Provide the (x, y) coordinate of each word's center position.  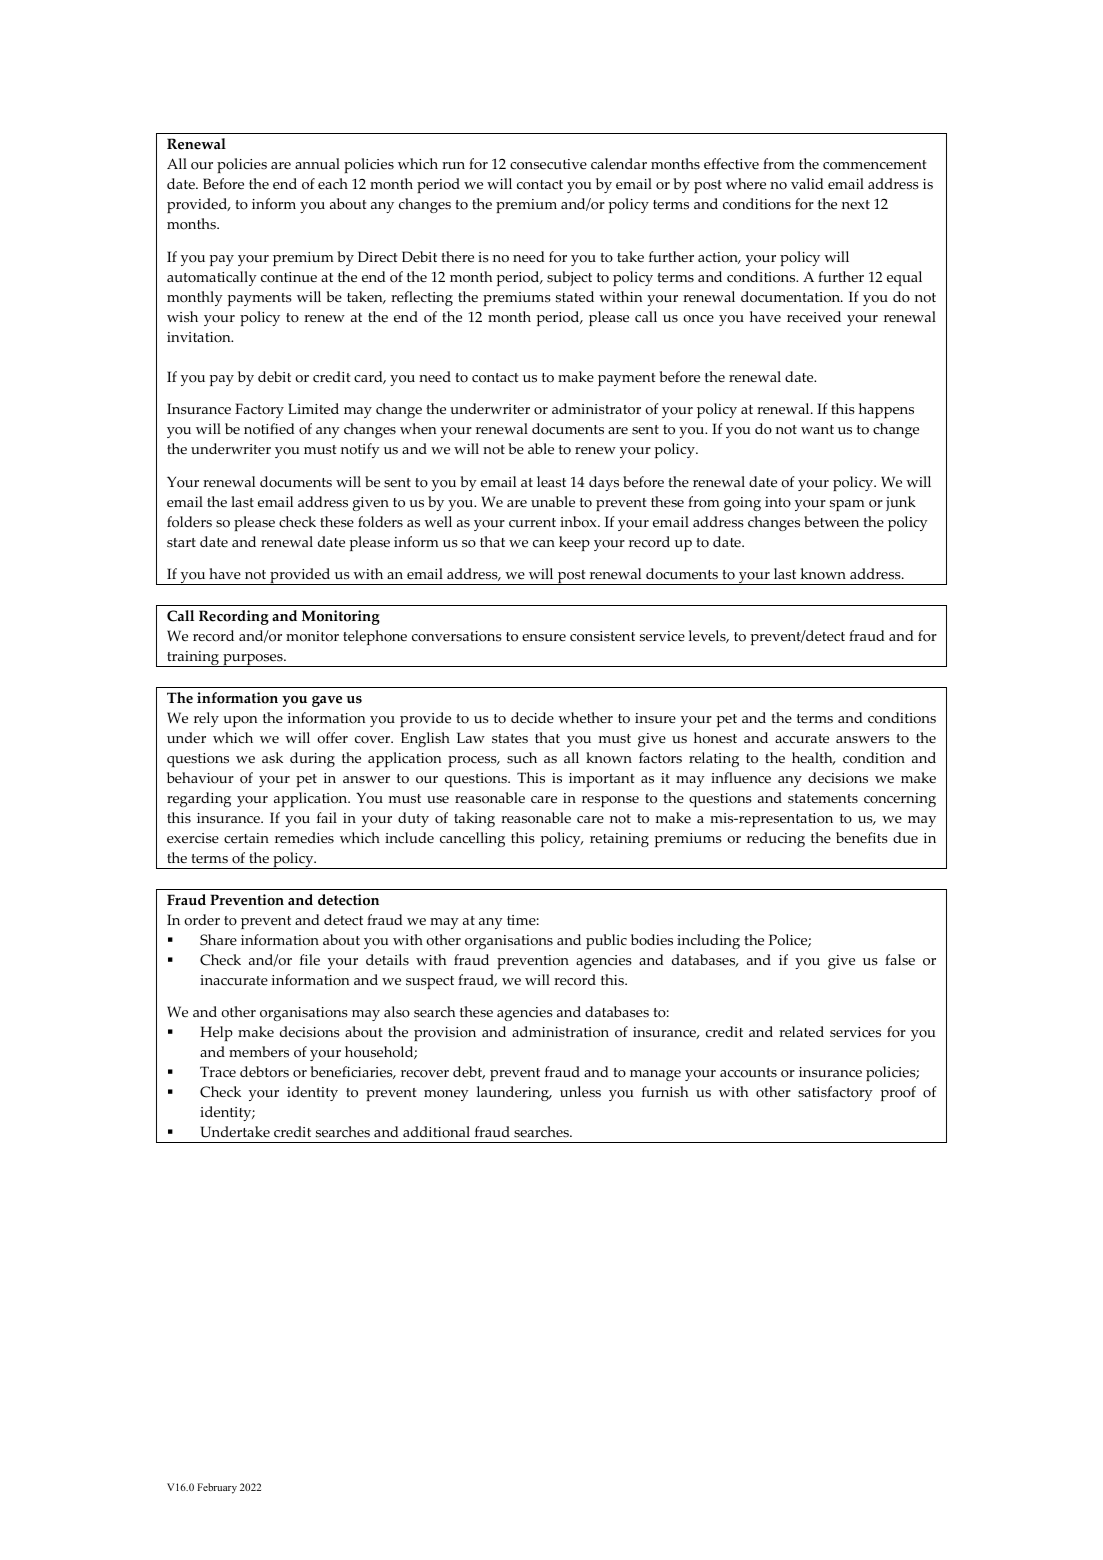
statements (823, 799)
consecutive (548, 164)
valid (807, 183)
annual (317, 163)
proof (898, 1093)
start (181, 543)
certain (246, 838)
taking (474, 819)
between (831, 522)
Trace (218, 1072)
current (532, 523)
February (217, 1488)
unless (580, 1092)
